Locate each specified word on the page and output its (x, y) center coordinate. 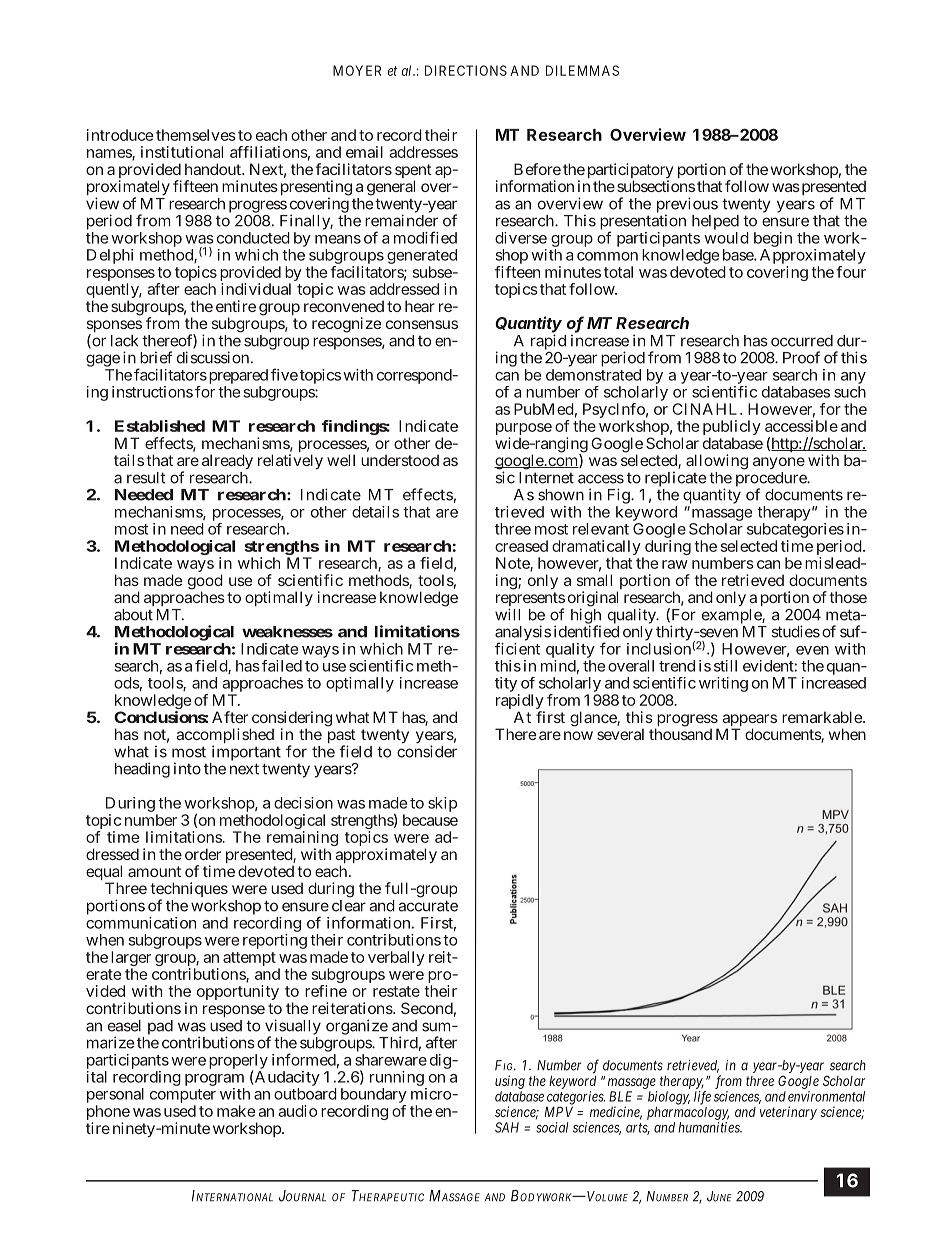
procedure (772, 480)
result (146, 478)
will (507, 614)
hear (420, 306)
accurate (428, 906)
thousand (680, 734)
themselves (196, 135)
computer (183, 1096)
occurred (802, 341)
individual (256, 289)
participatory (630, 172)
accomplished (225, 737)
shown (561, 495)
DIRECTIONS (466, 70)
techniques (189, 891)
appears (749, 721)
